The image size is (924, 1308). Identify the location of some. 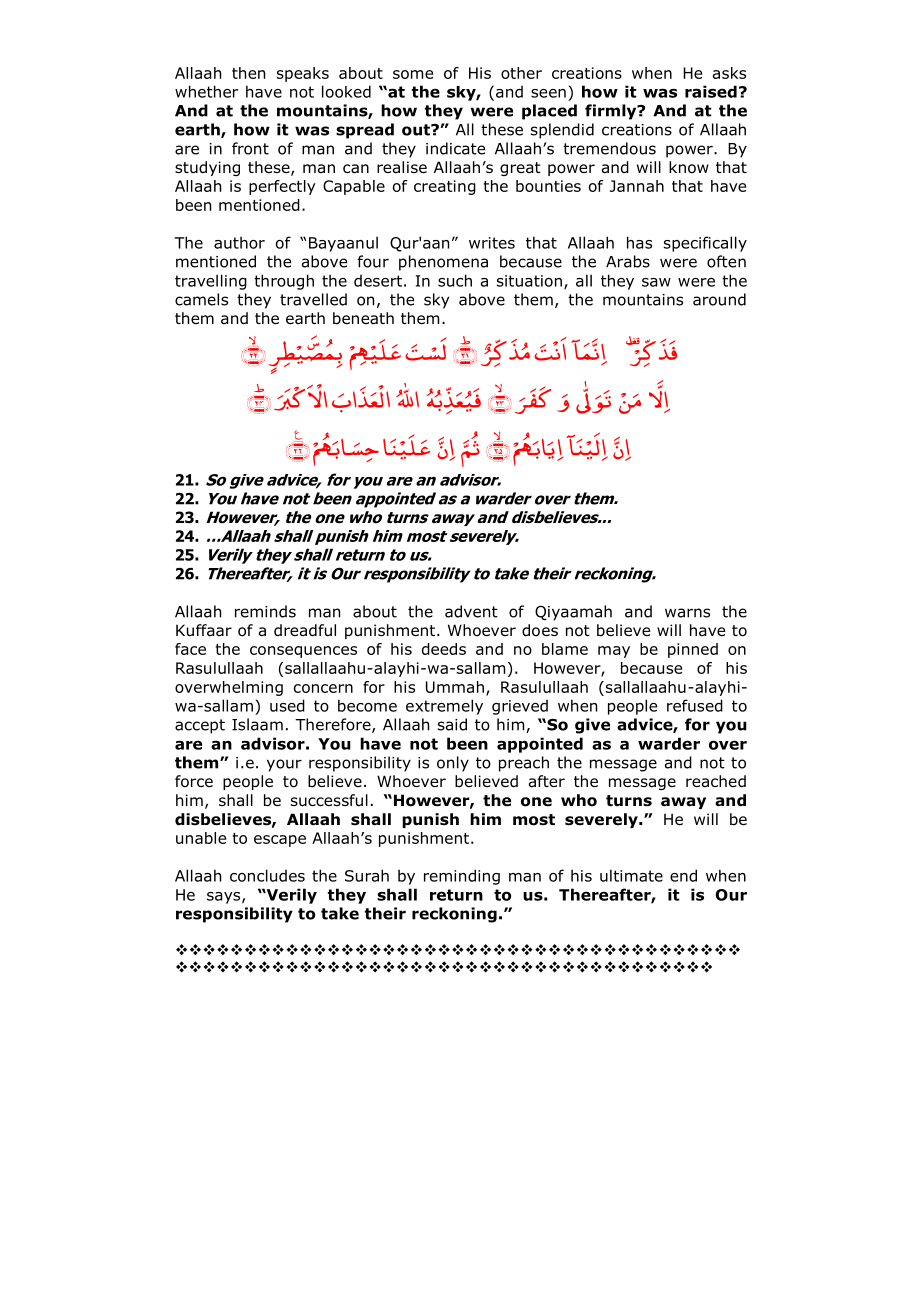
(413, 74).
